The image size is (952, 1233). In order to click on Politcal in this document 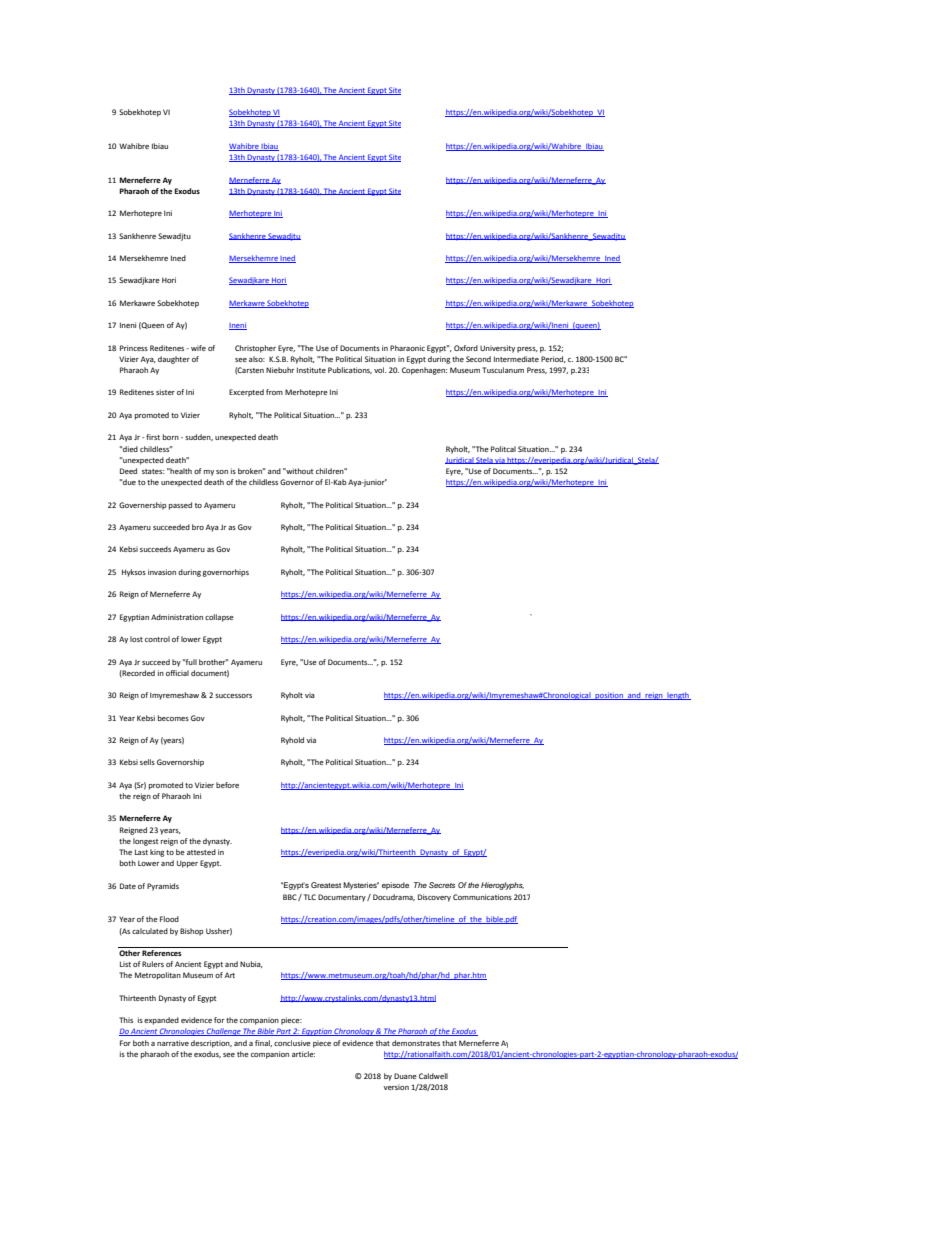, I will do `click(503, 449)`.
